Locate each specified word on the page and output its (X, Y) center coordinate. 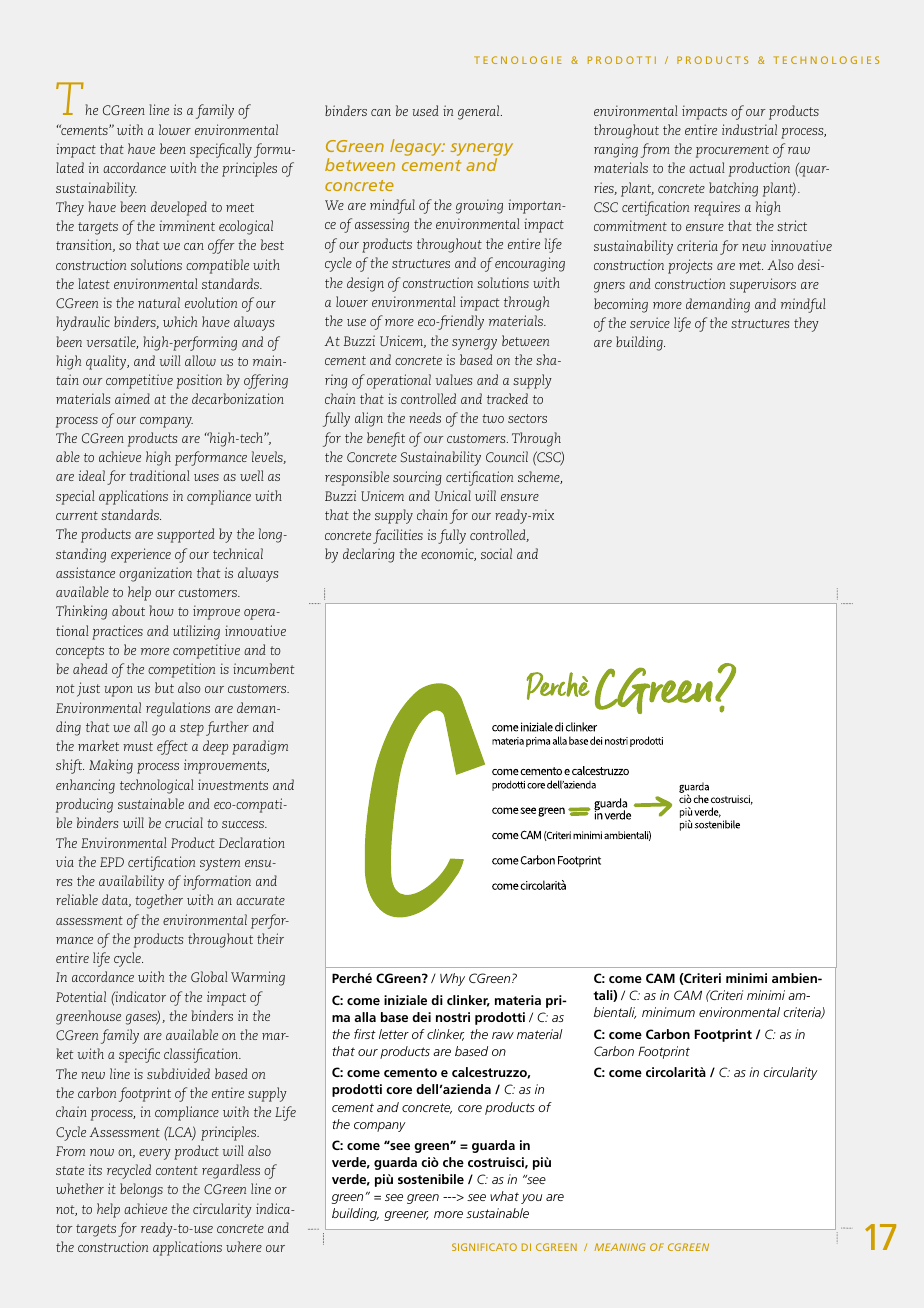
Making (111, 766)
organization (155, 574)
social (496, 553)
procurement (732, 151)
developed (179, 208)
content (177, 1170)
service (650, 322)
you (531, 1199)
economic (448, 554)
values (454, 379)
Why (452, 979)
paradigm (260, 747)
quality (107, 362)
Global (209, 976)
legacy (417, 147)
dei (421, 1017)
